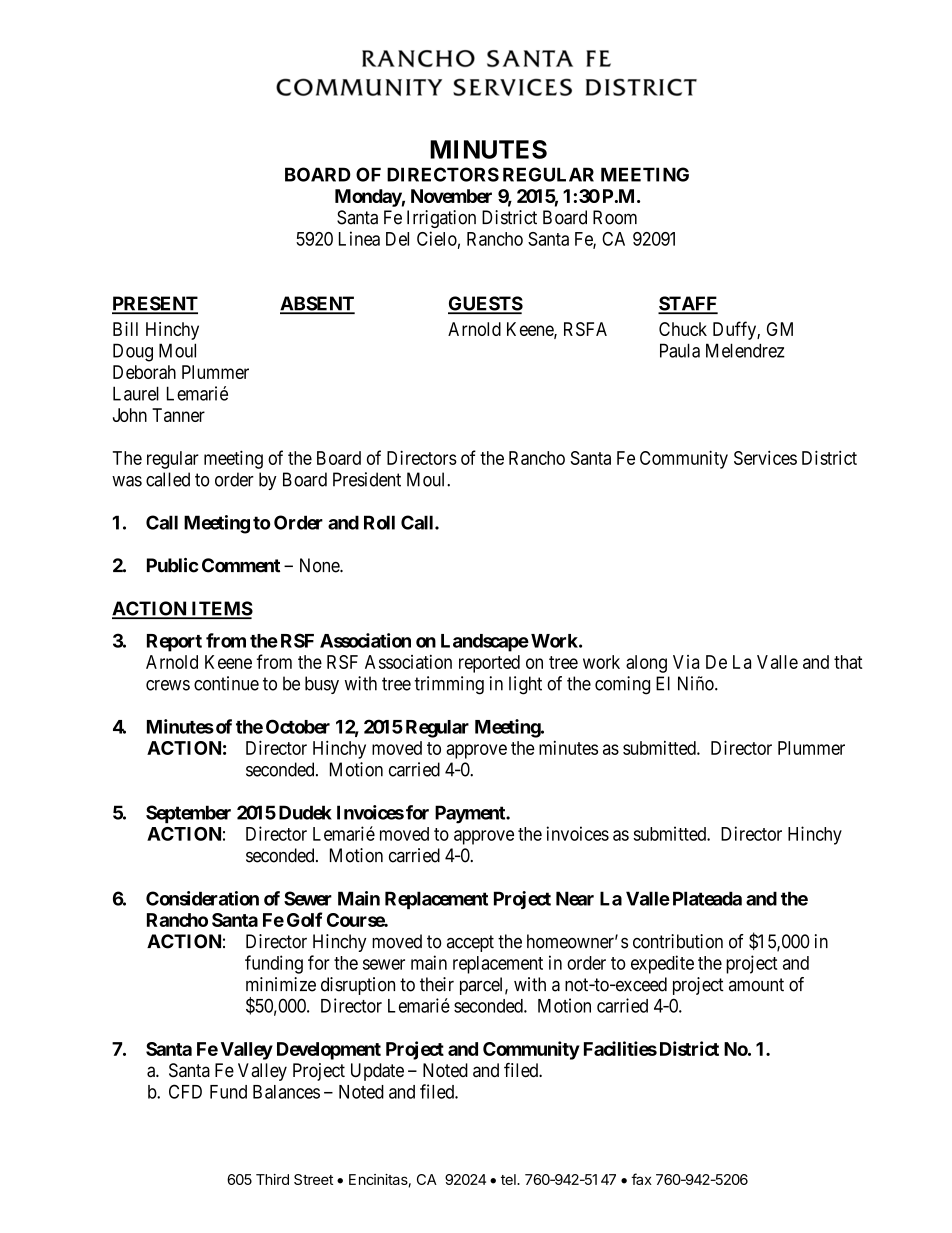 Image resolution: width=952 pixels, height=1233 pixels. What do you see at coordinates (202, 898) in the page?
I see `Consideration` at bounding box center [202, 898].
